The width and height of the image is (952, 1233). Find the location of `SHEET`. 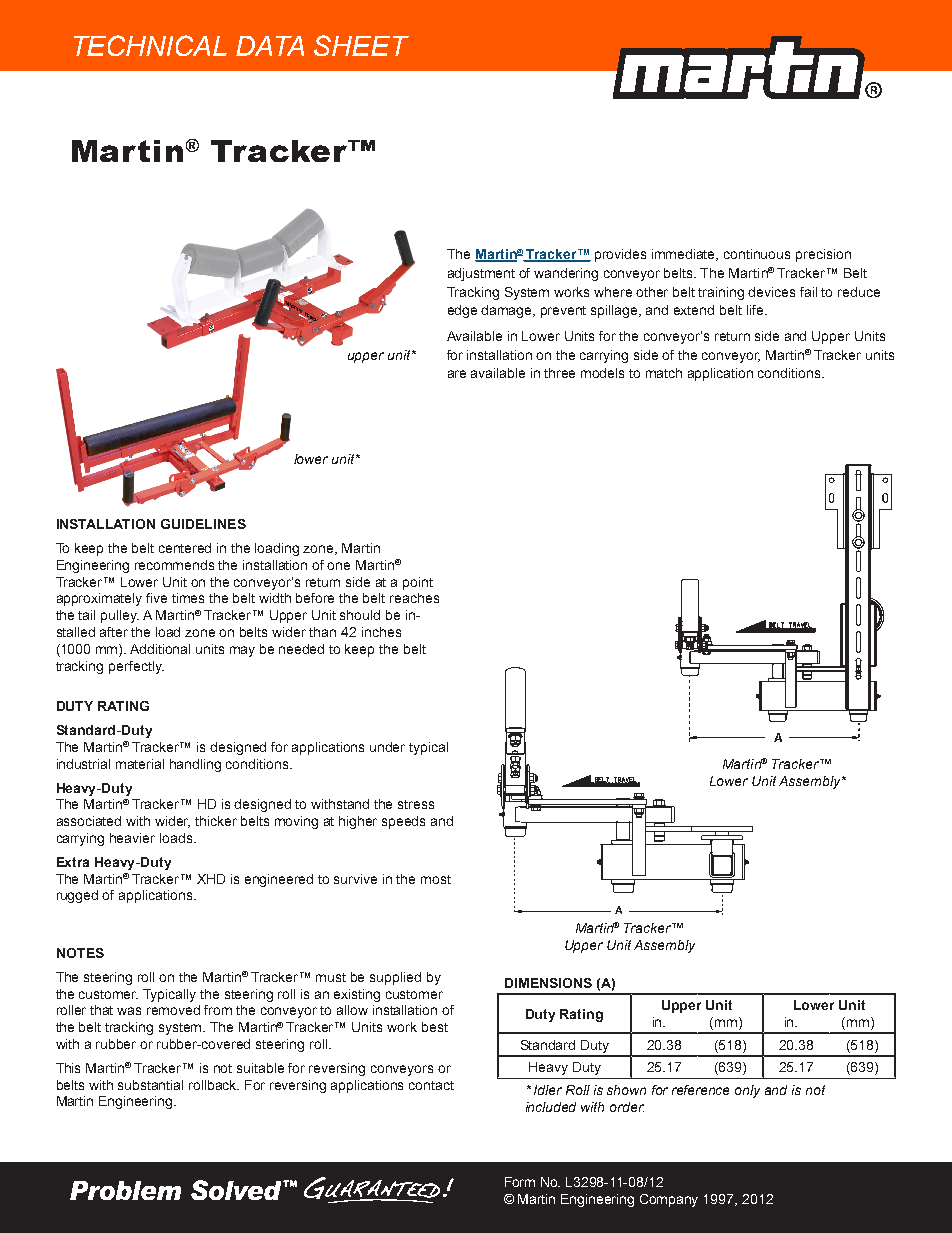

SHEET is located at coordinates (361, 45).
